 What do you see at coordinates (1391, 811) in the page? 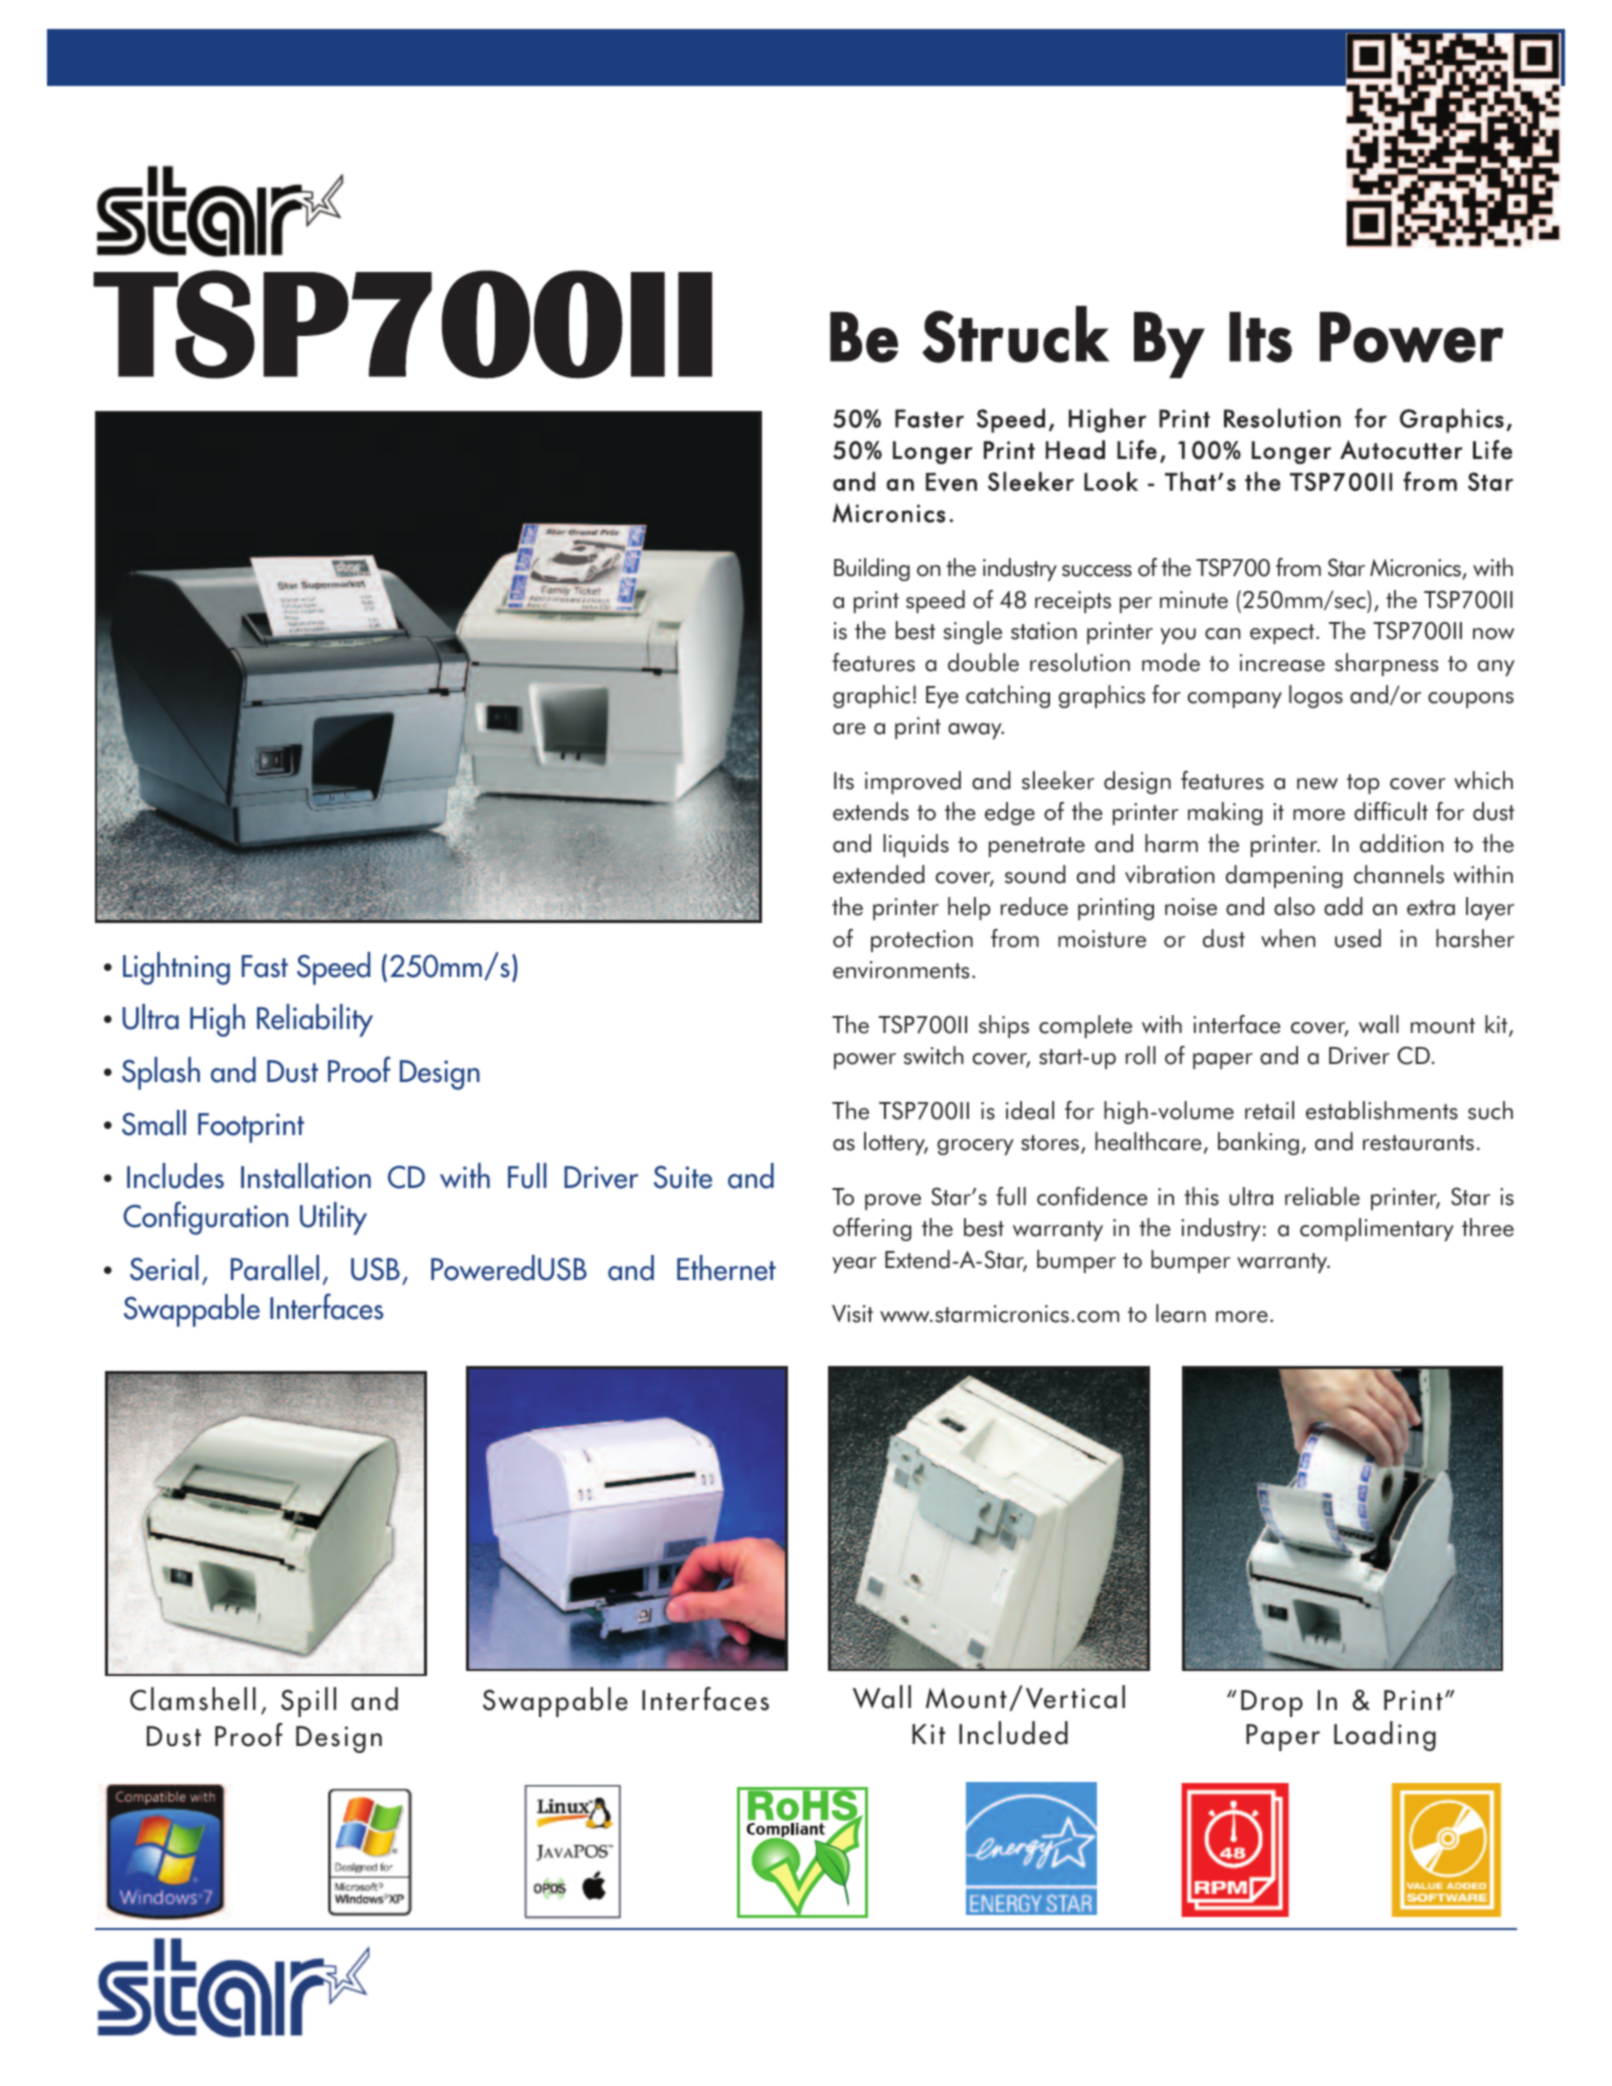
I see `difficult` at bounding box center [1391, 811].
